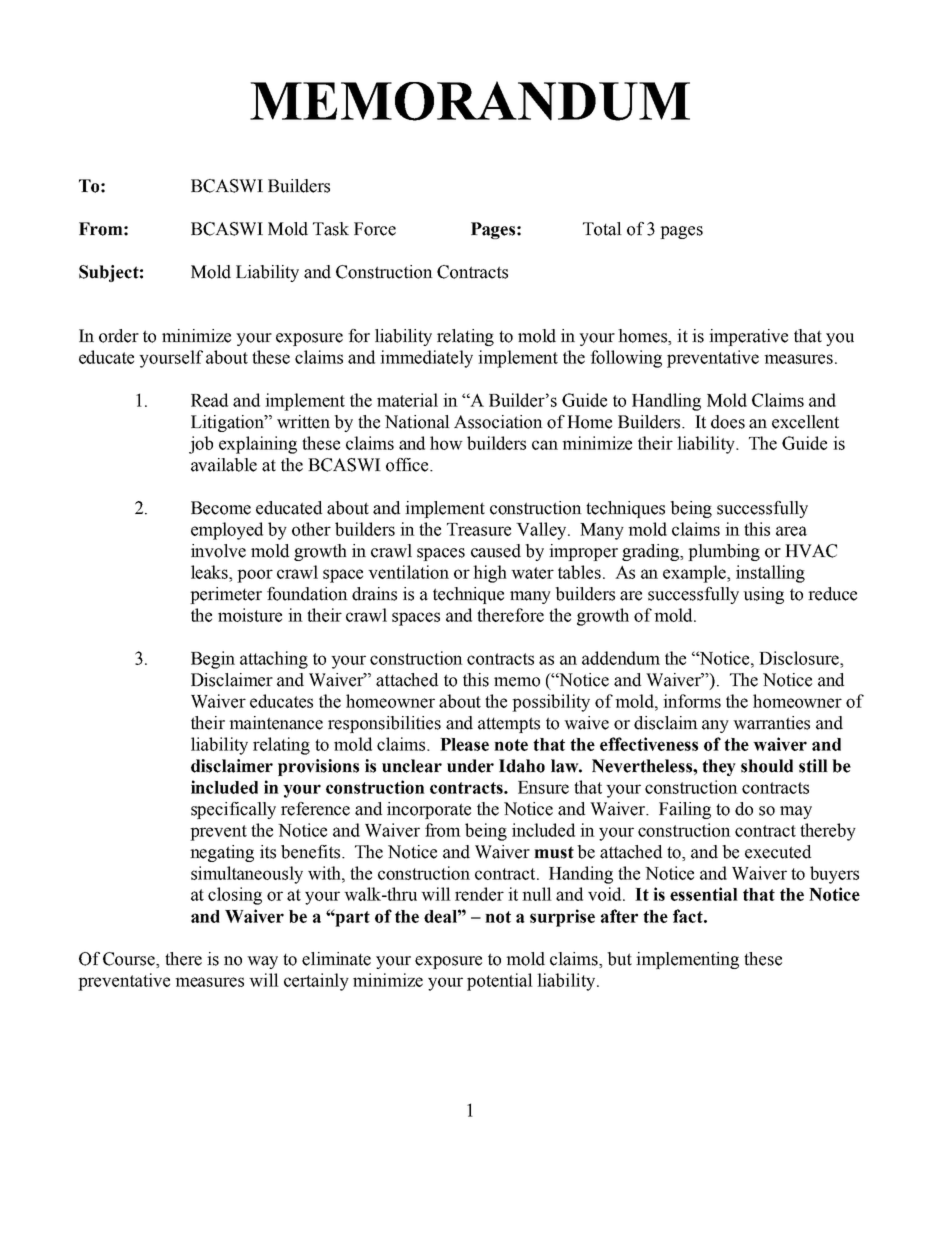 This page has height=1233, width=952. I want to click on employed, so click(227, 531).
